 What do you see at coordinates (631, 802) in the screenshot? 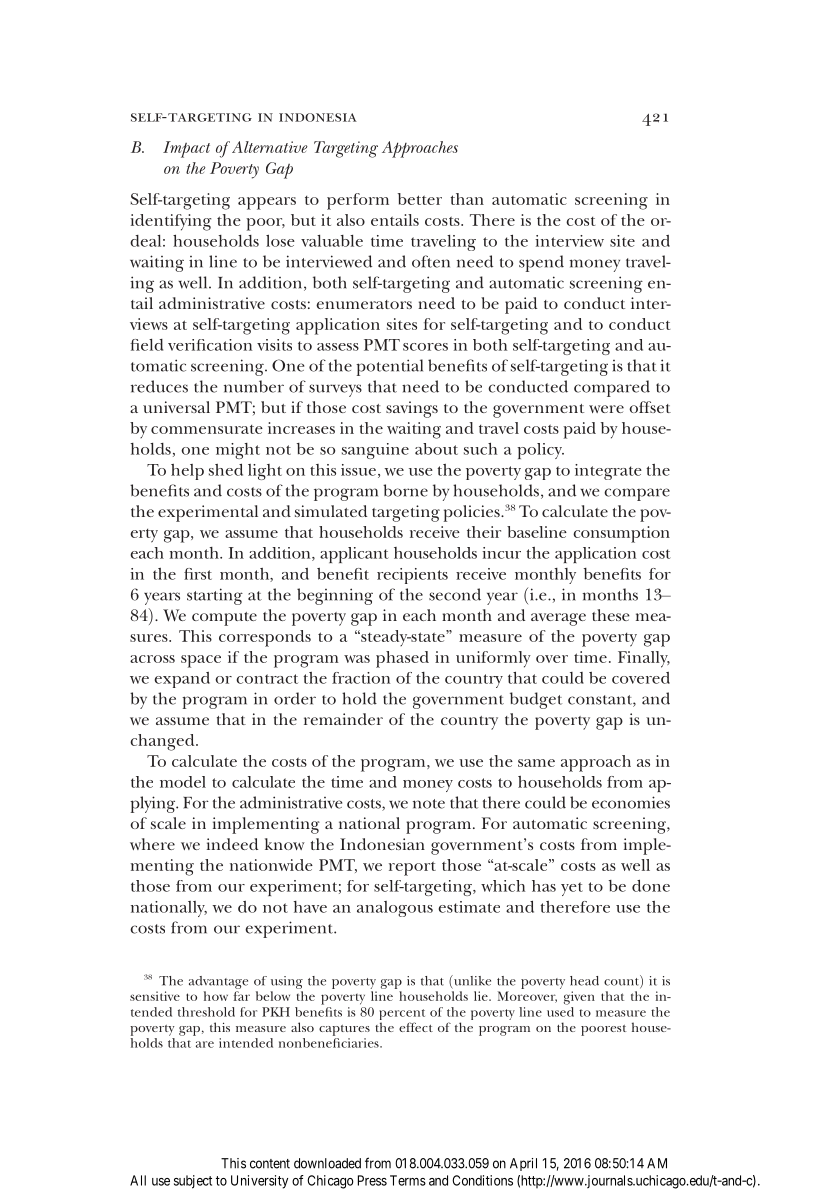
I see `economies` at bounding box center [631, 802].
